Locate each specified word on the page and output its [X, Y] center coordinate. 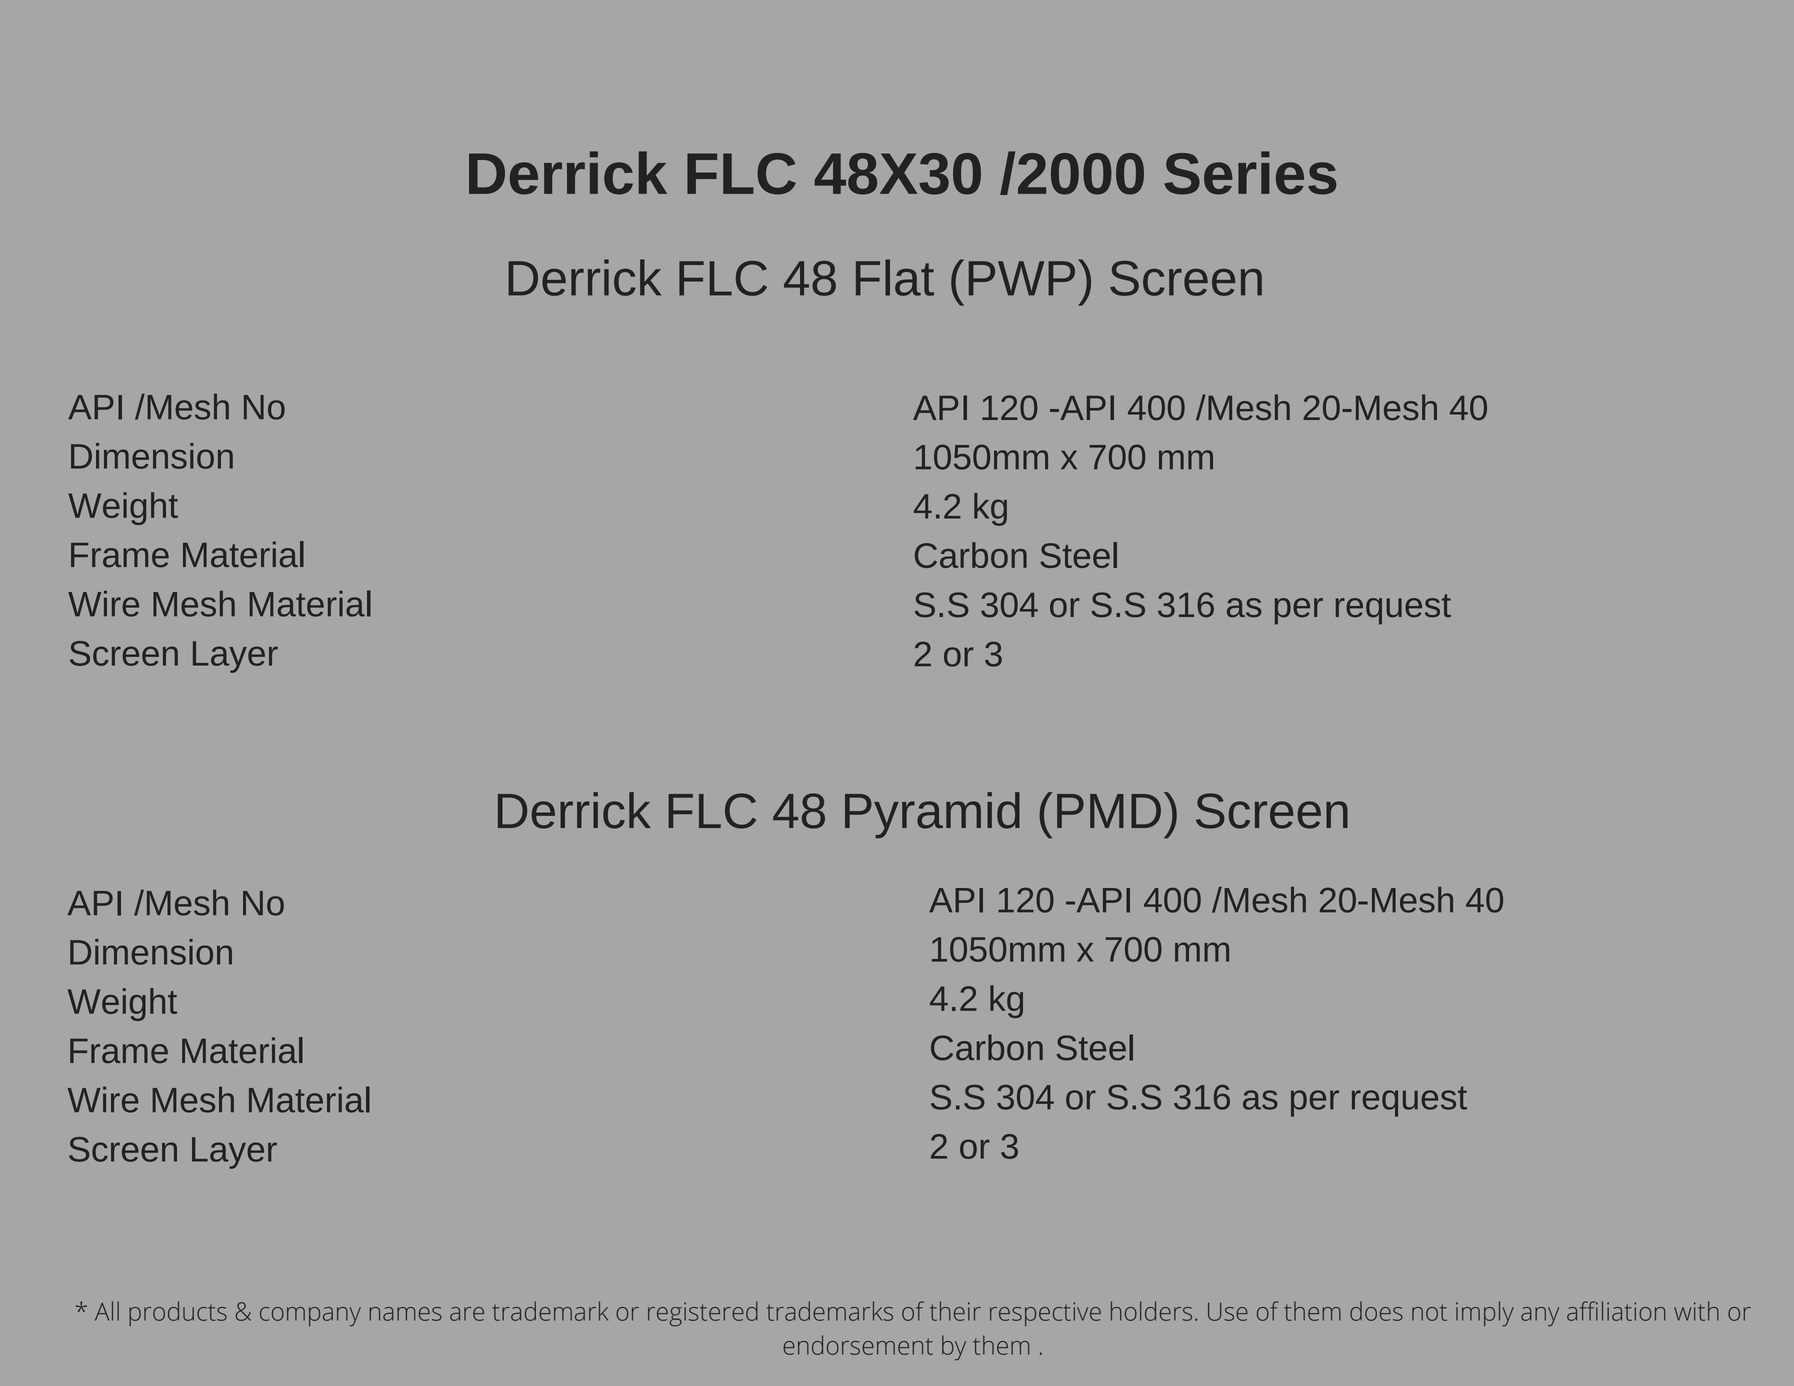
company [310, 1317]
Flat [895, 277]
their [955, 1311]
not [1429, 1312]
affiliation [1616, 1311]
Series [1250, 173]
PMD [1109, 811]
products [178, 1313]
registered [703, 1314]
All [107, 1311]
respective [1045, 1314]
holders [1151, 1311]
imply [1485, 1314]
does [1376, 1311]
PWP [1022, 278]
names [405, 1314]
